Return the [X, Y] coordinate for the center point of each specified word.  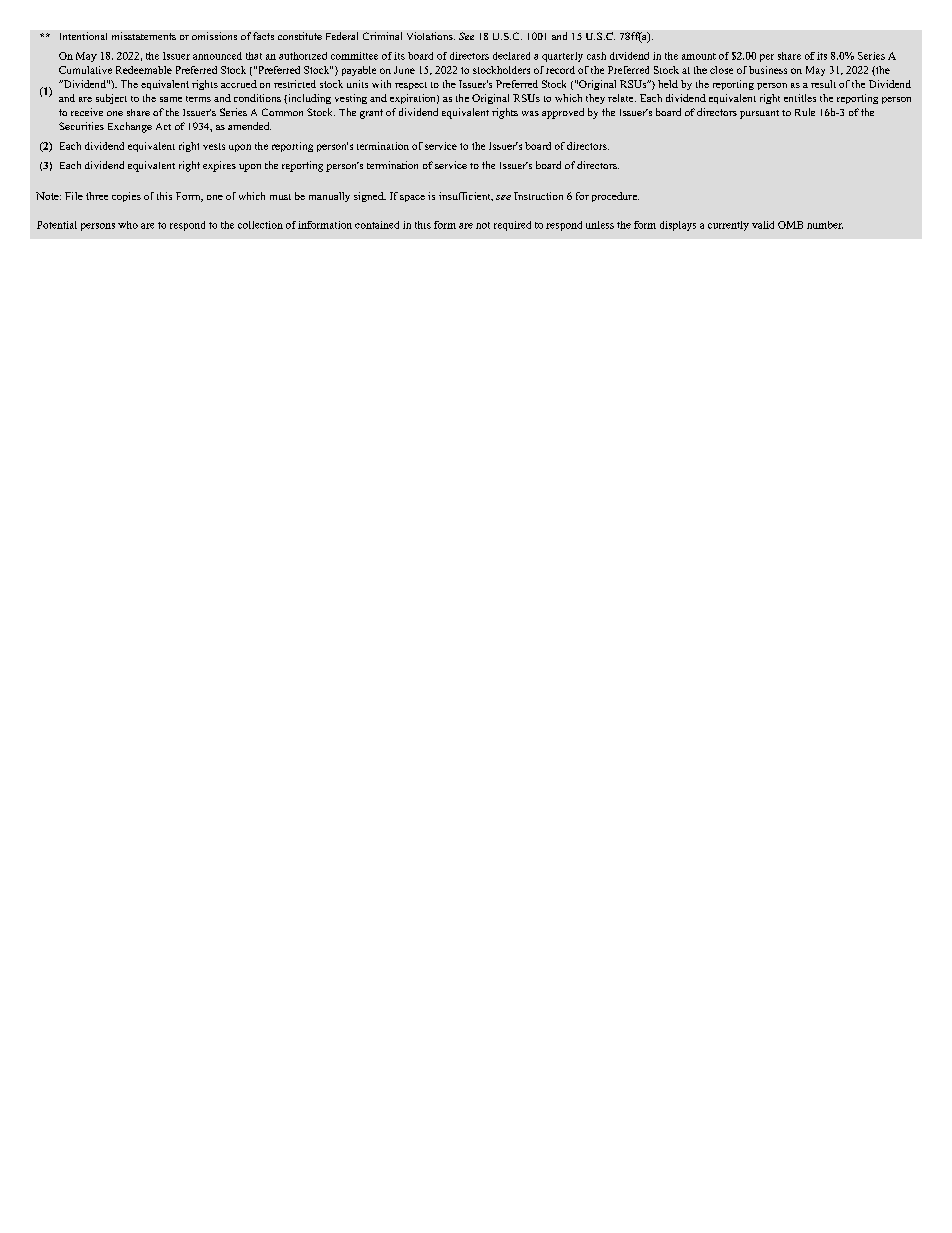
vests [214, 146]
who [128, 225]
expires [219, 166]
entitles [800, 98]
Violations [431, 36]
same [171, 99]
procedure [615, 197]
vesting [351, 99]
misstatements [144, 36]
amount [699, 56]
